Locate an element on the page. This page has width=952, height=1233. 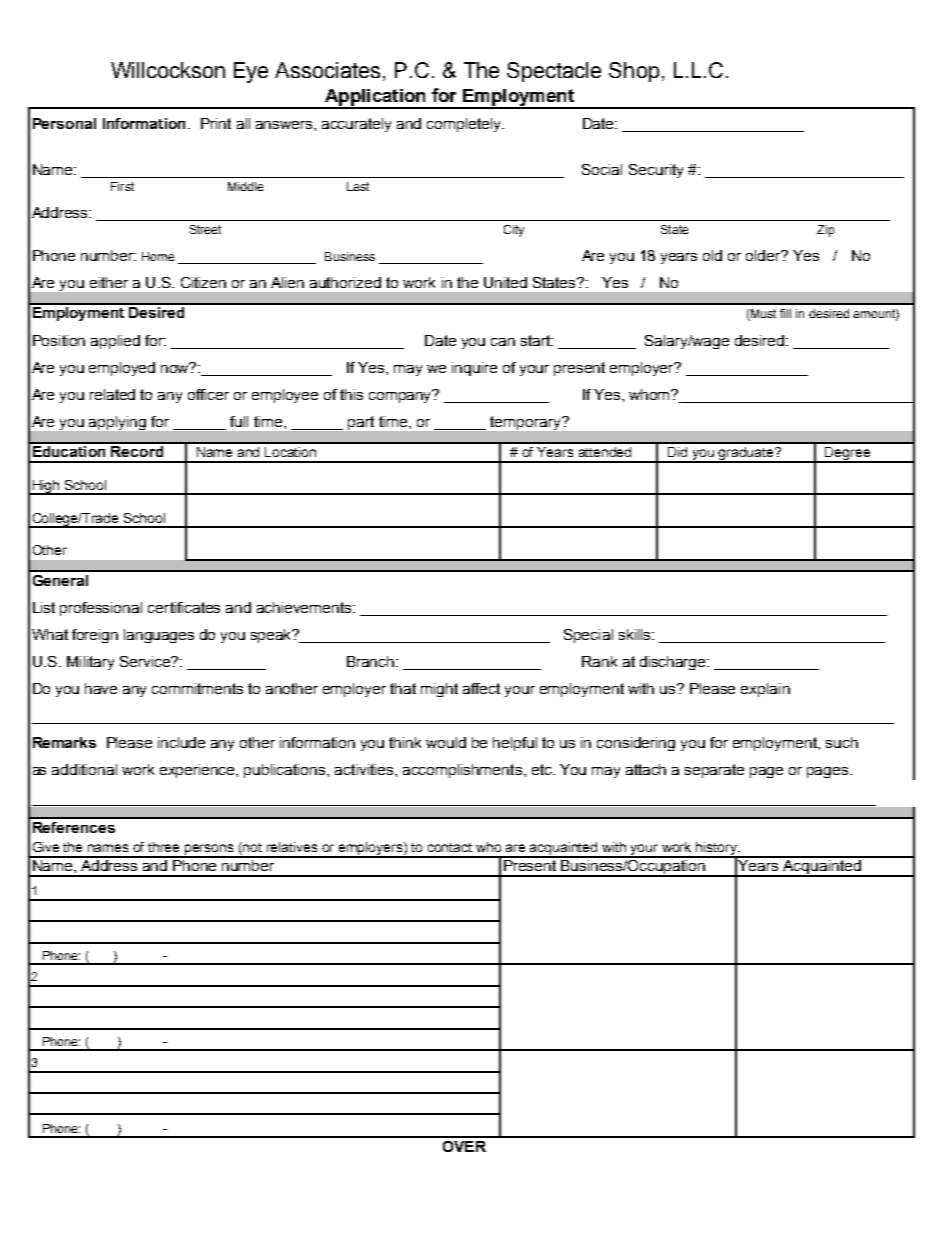
Degree is located at coordinates (848, 455).
